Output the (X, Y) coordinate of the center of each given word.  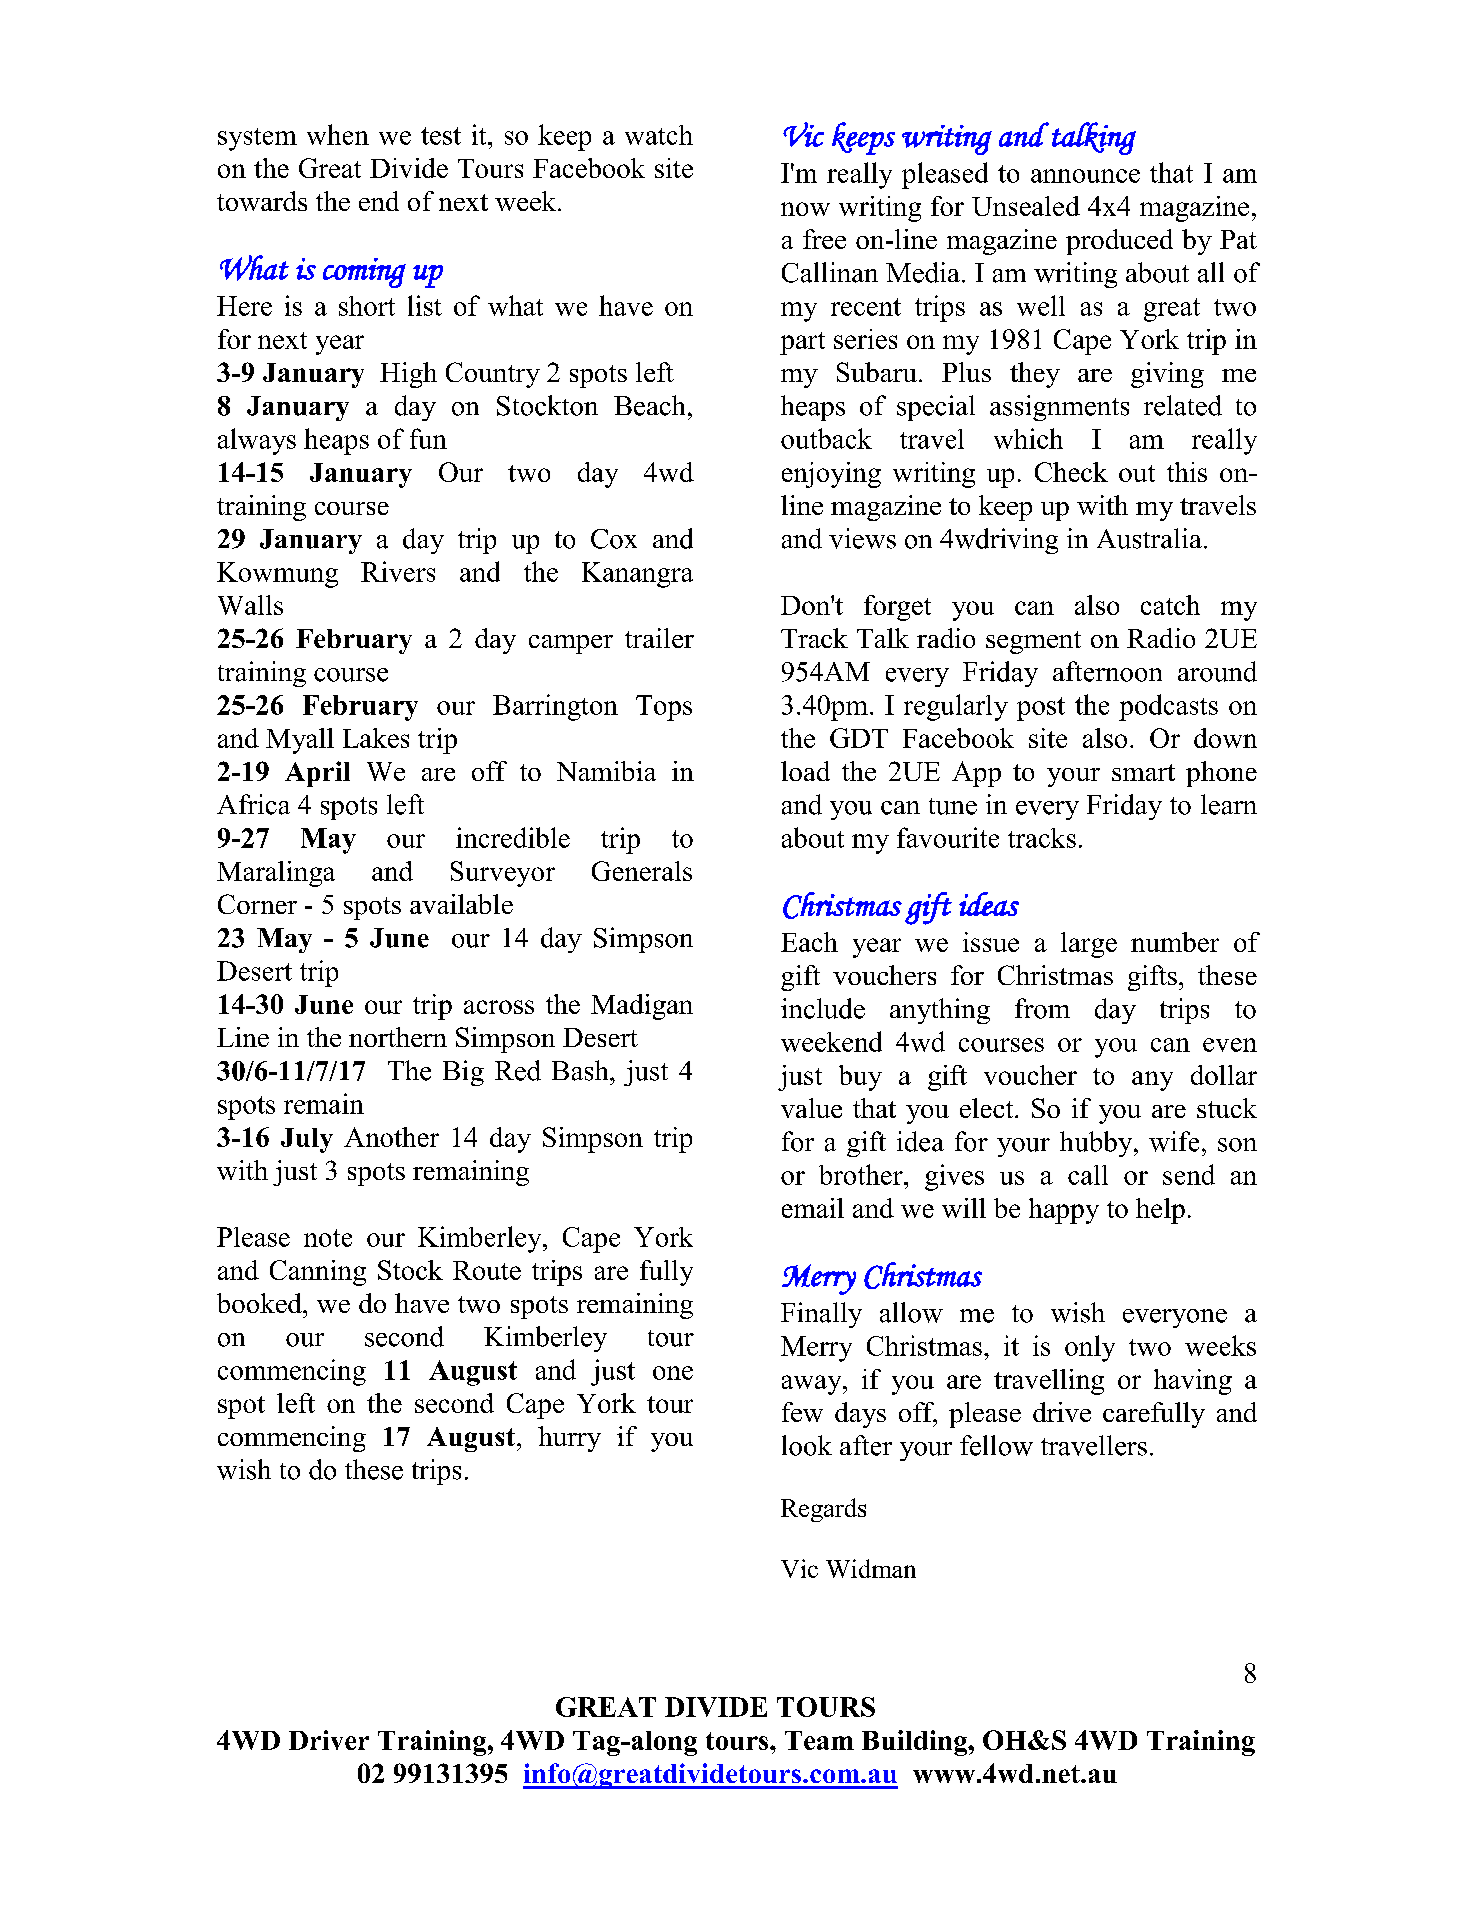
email (813, 1208)
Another (391, 1137)
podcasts (1168, 707)
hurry (569, 1439)
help (1160, 1211)
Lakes (376, 738)
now (805, 209)
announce (1085, 176)
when (338, 134)
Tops (664, 708)
